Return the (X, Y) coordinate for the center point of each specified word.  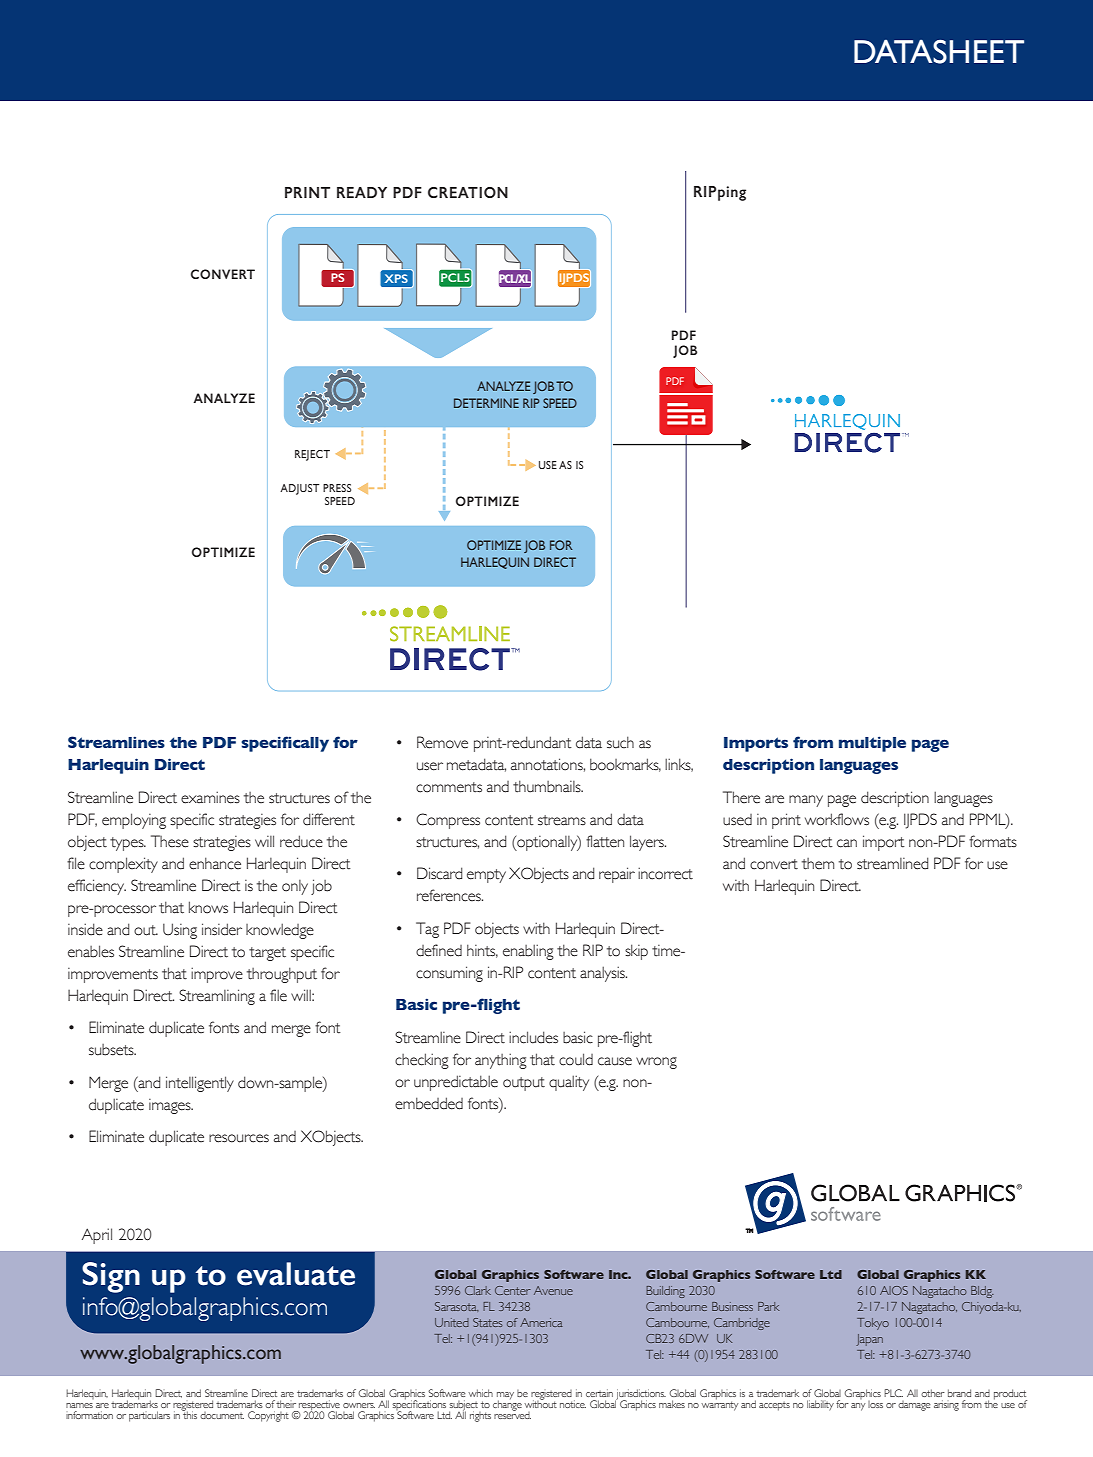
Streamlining (217, 997)
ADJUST (299, 489)
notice (573, 1404)
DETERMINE (486, 403)
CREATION (468, 192)
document (222, 1415)
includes (533, 1037)
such (620, 742)
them (818, 864)
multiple (872, 744)
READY (362, 192)
